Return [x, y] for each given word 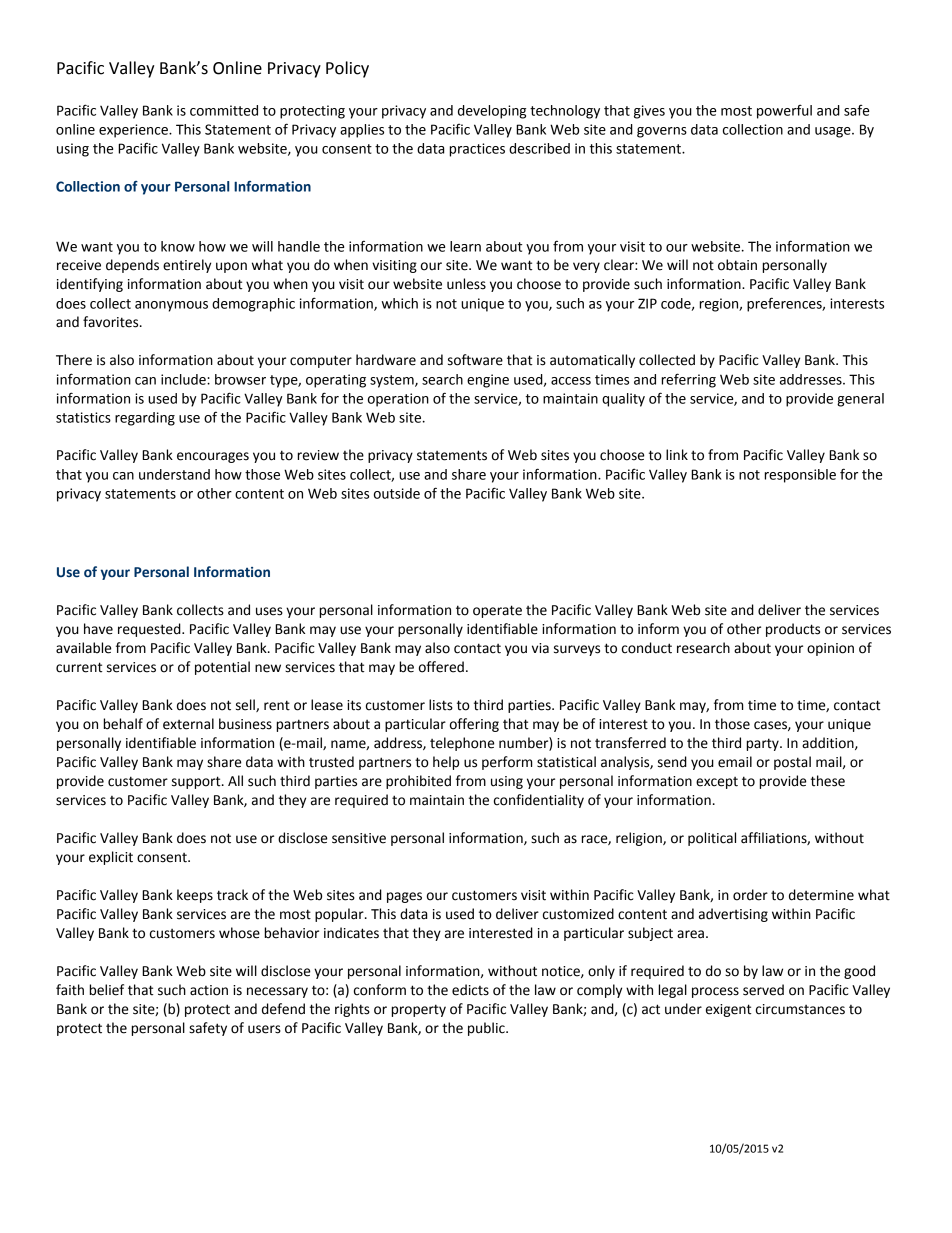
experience [134, 131]
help [446, 763]
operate [497, 611]
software [475, 360]
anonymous [171, 306]
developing [492, 112]
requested [150, 630]
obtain [737, 265]
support [197, 782]
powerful [784, 111]
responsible [800, 476]
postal [792, 763]
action [209, 990]
